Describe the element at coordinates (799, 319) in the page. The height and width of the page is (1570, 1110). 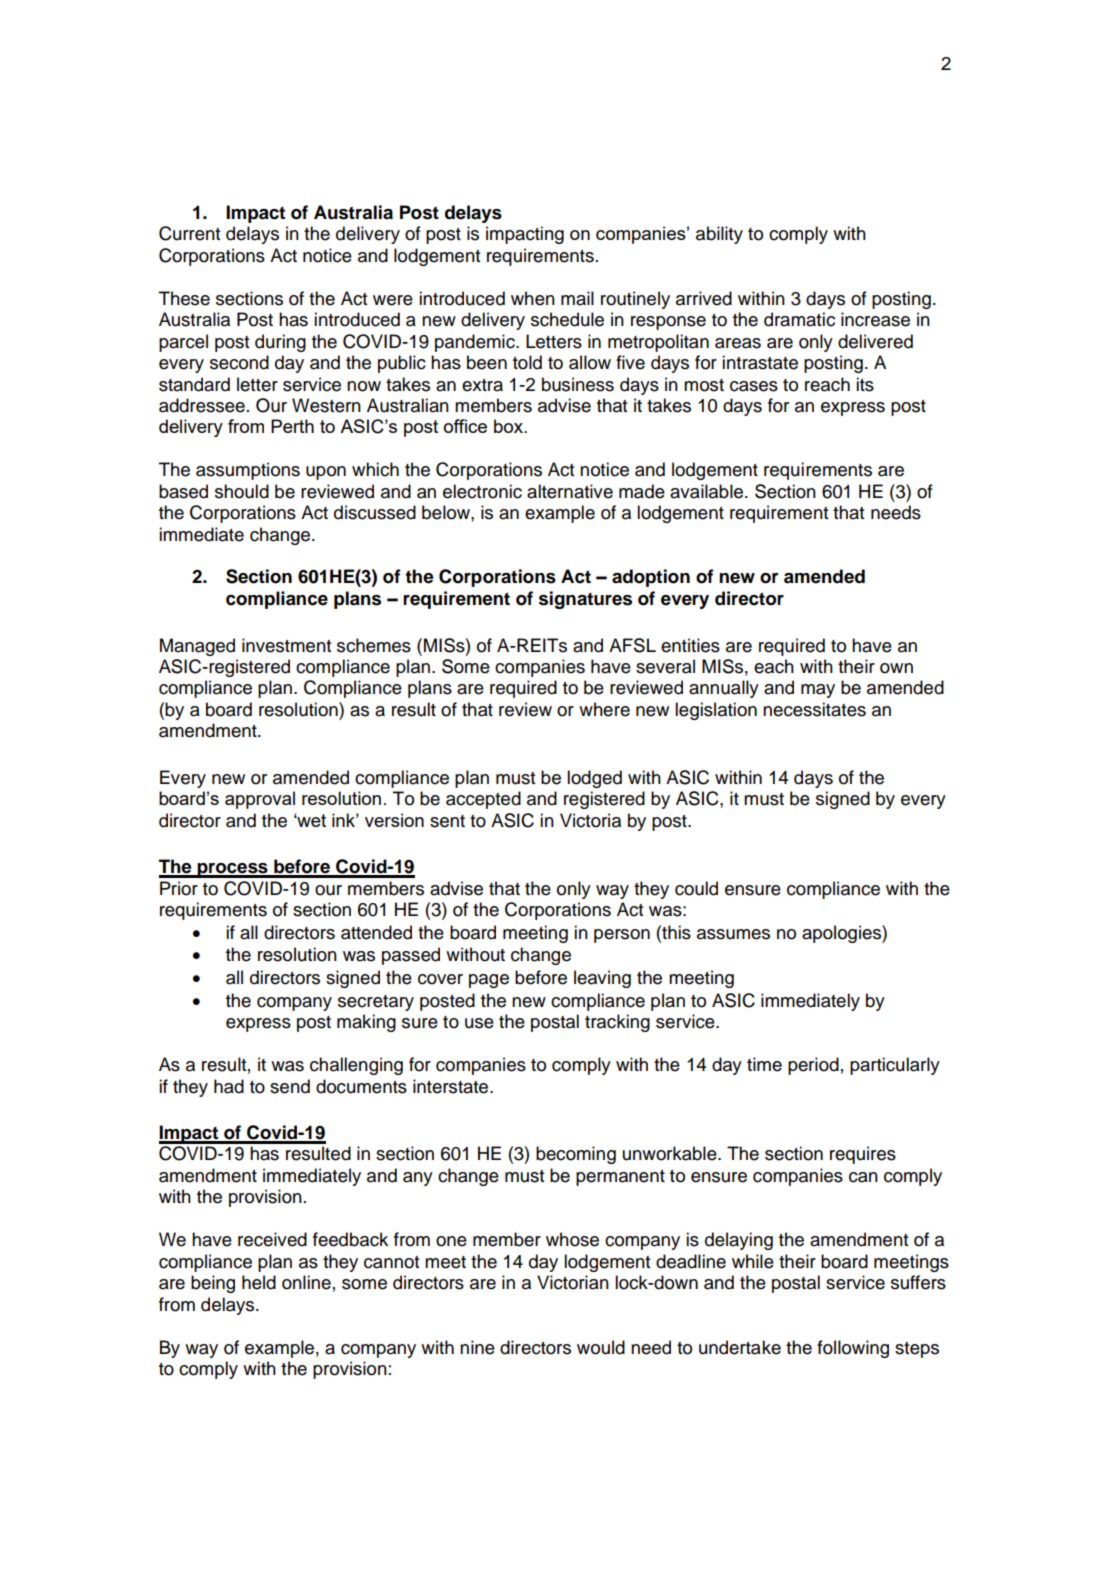
I see `dramatic` at that location.
